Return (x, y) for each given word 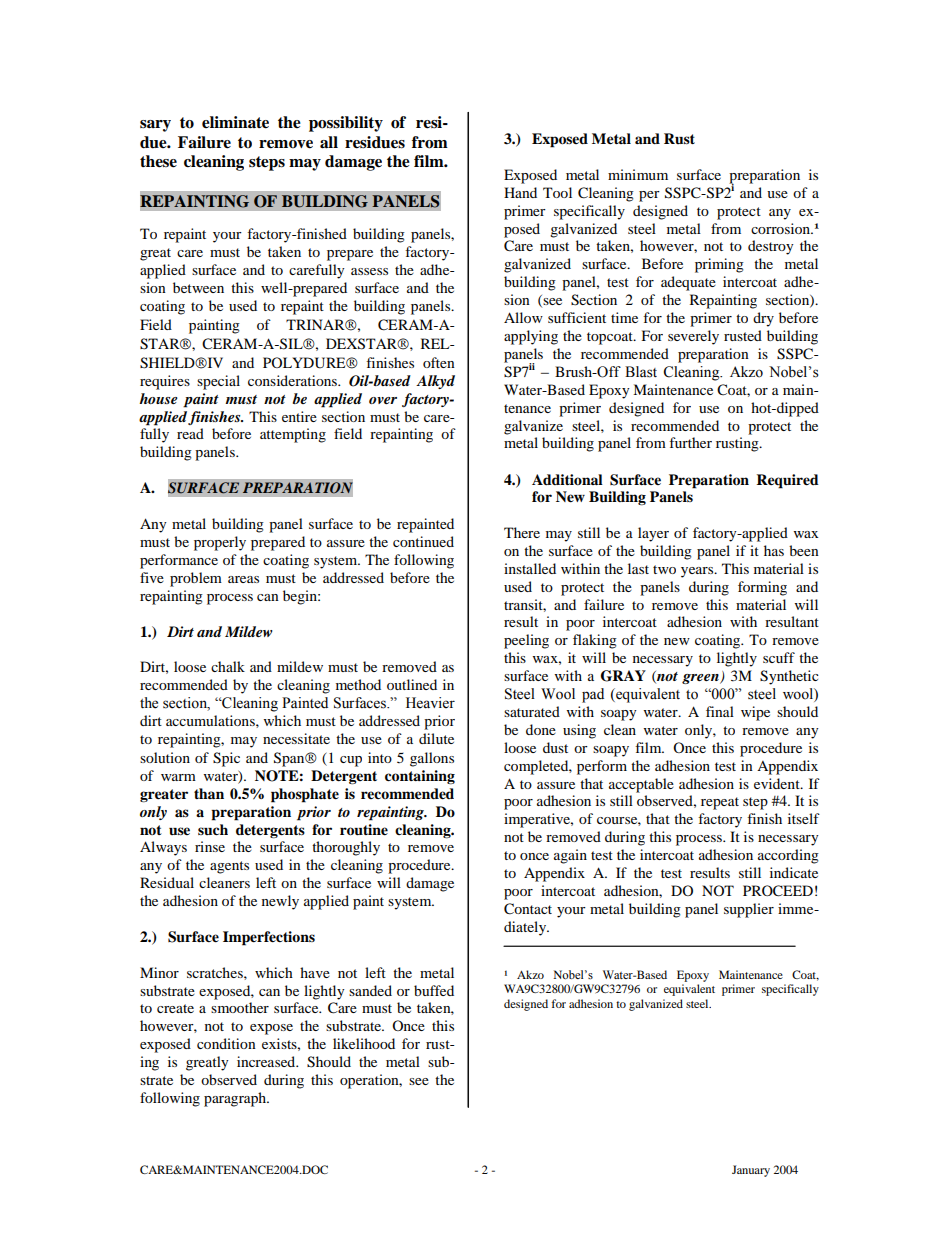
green (701, 679)
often (439, 362)
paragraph (236, 1099)
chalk (228, 666)
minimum (638, 174)
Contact (528, 909)
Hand (520, 192)
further (690, 442)
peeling (526, 641)
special (218, 382)
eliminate (235, 122)
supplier (749, 910)
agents (229, 867)
